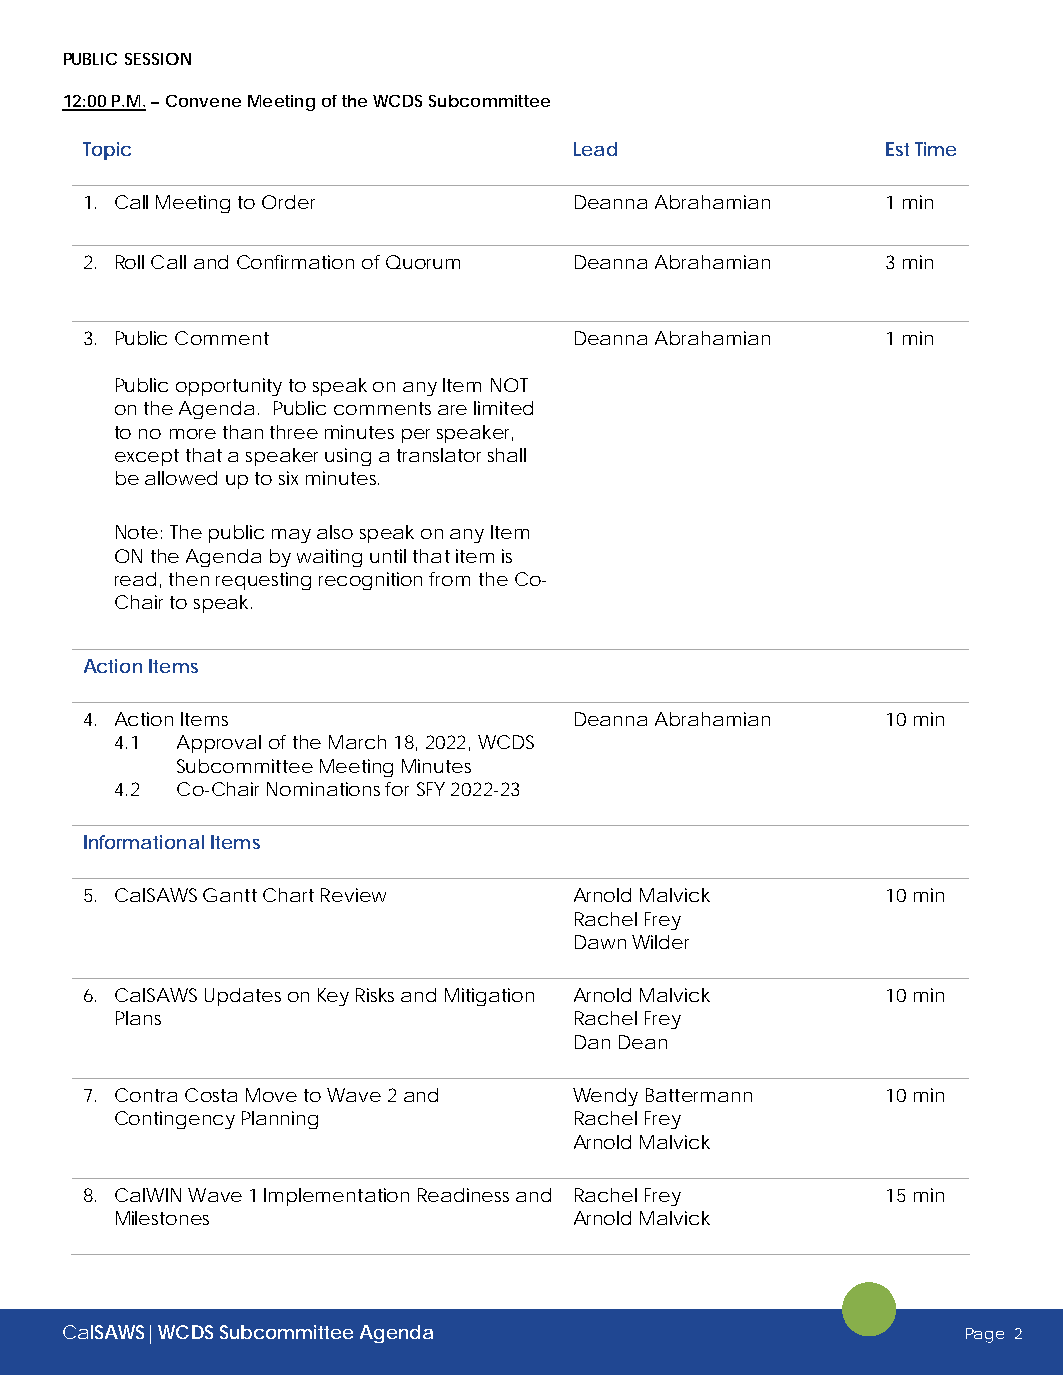 Image resolution: width=1063 pixels, height=1375 pixels. What do you see at coordinates (935, 149) in the screenshot?
I see `Time` at bounding box center [935, 149].
